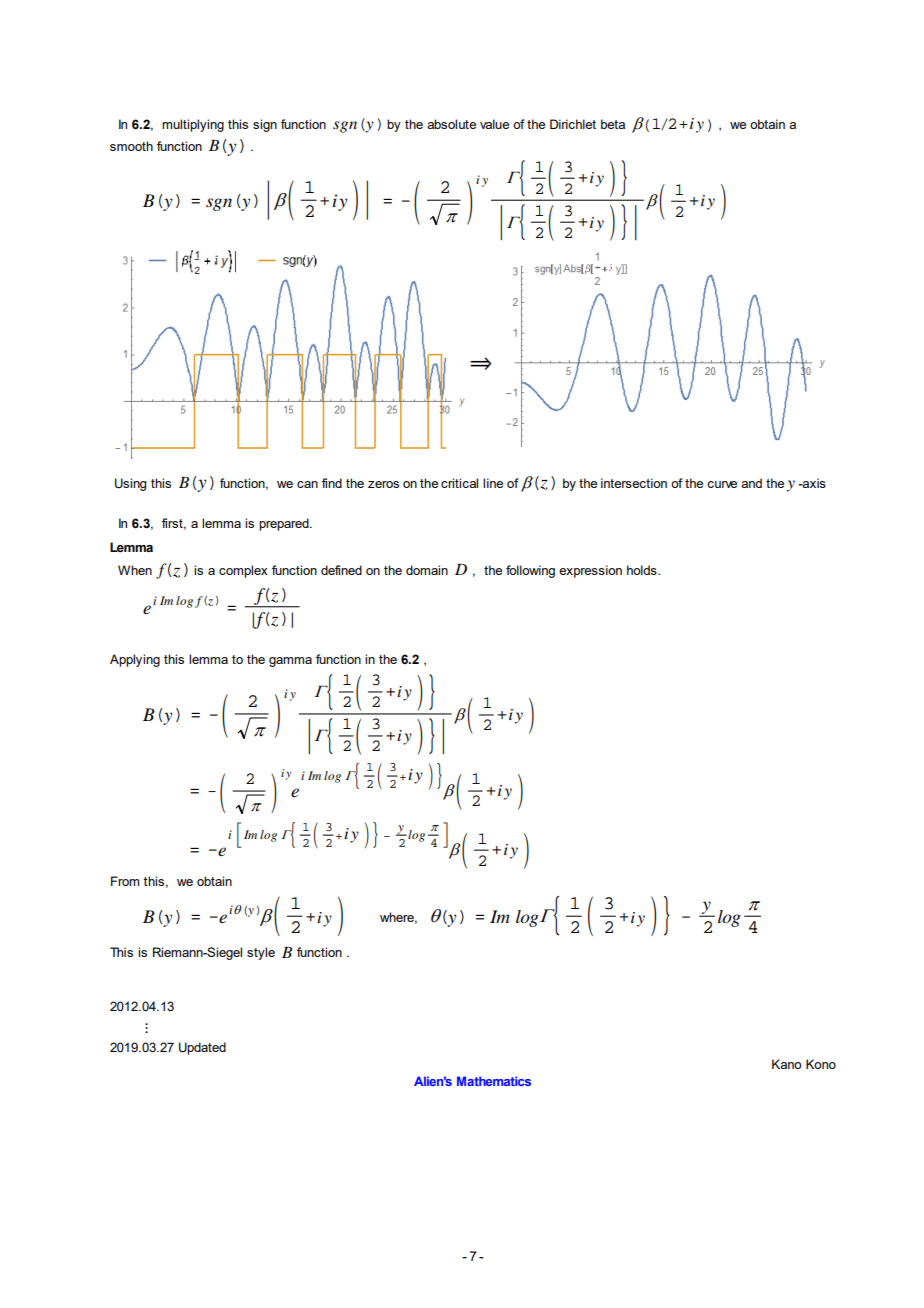 The width and height of the image is (924, 1308). I want to click on gamma, so click(290, 662).
